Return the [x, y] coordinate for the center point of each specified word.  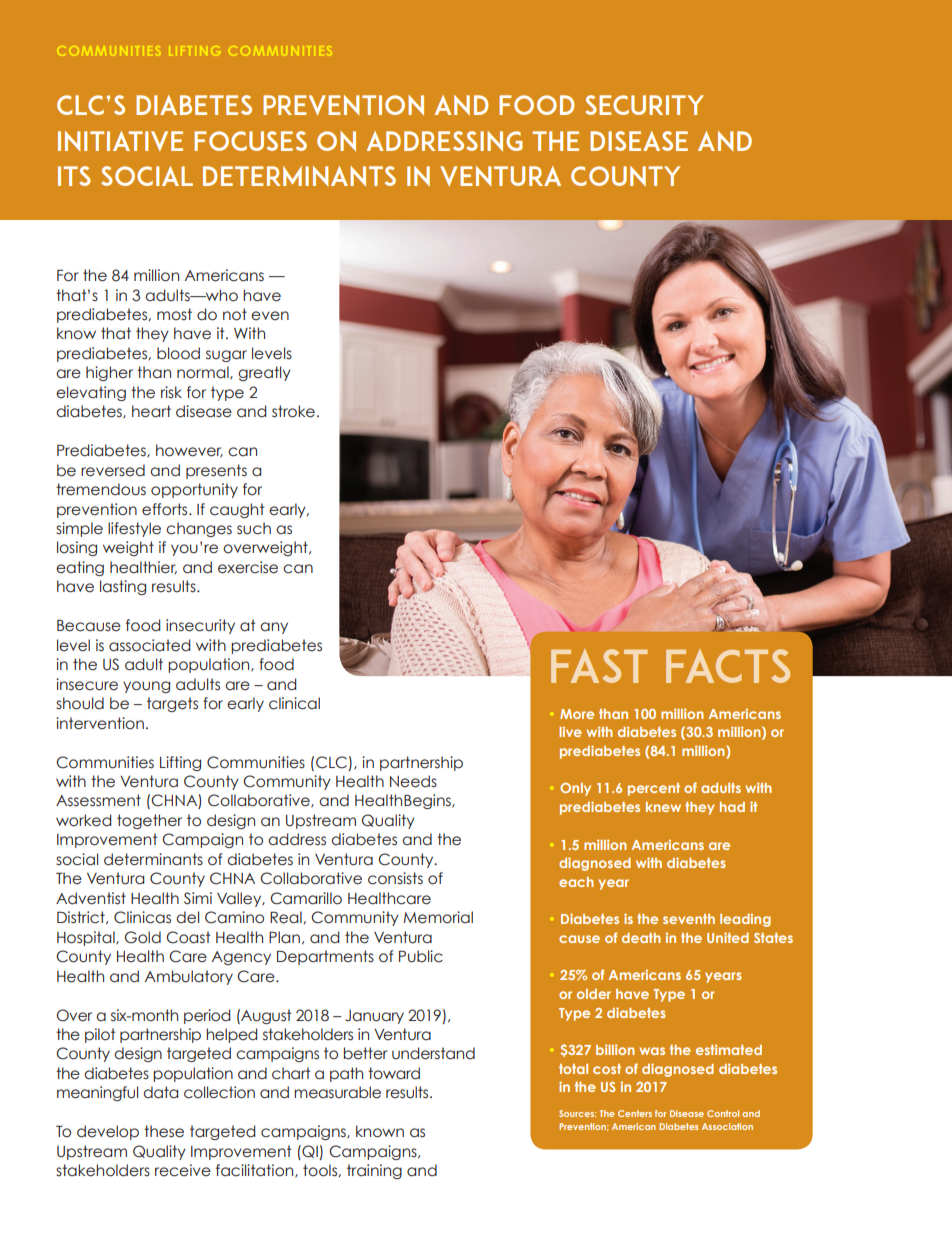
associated [149, 645]
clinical [294, 703]
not [235, 314]
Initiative [120, 141]
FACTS [728, 666]
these [164, 1131]
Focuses [250, 141]
